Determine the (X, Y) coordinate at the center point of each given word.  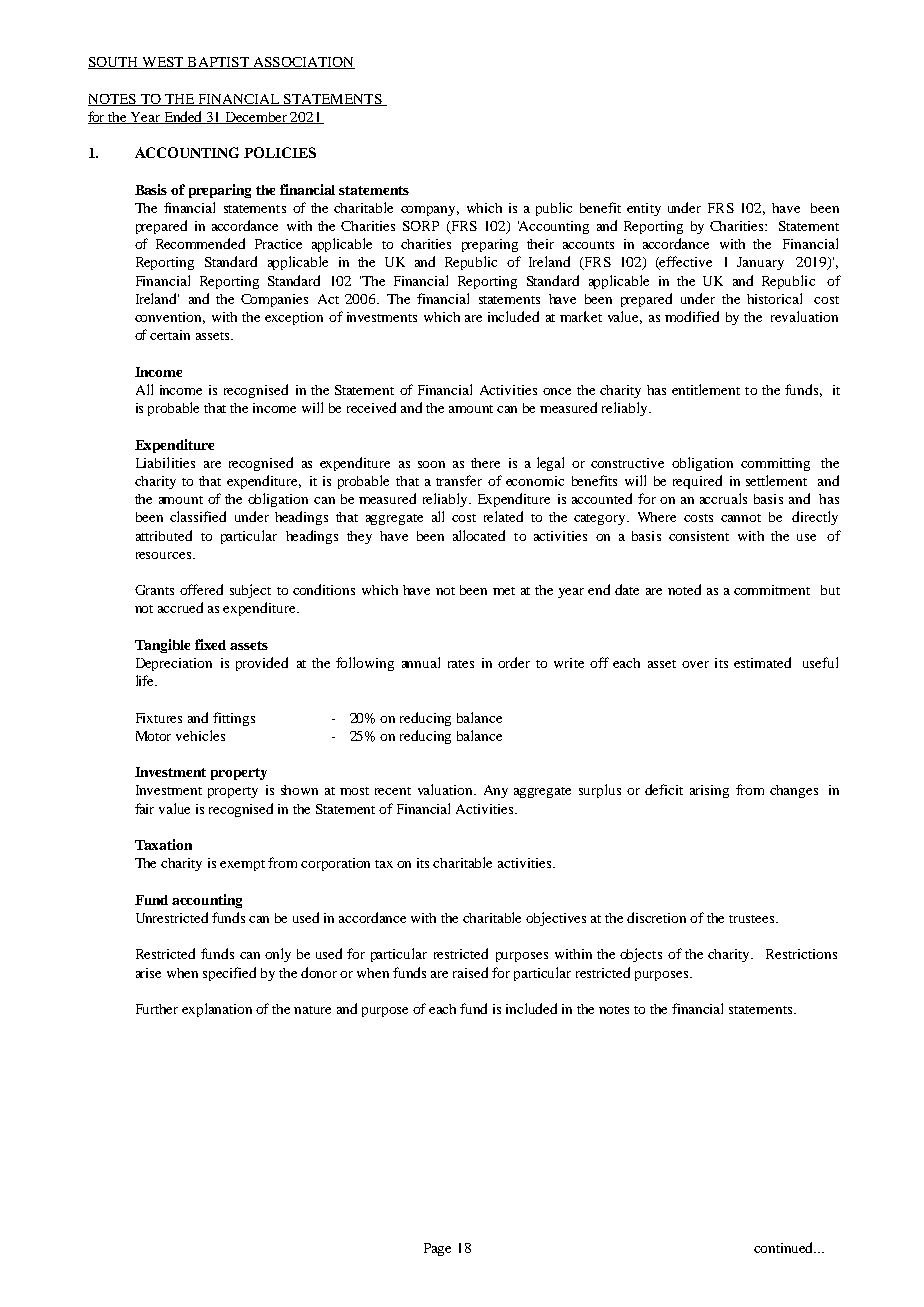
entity (644, 209)
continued (785, 1247)
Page (437, 1249)
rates (461, 664)
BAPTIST (218, 63)
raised (470, 972)
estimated (762, 662)
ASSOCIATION (302, 63)
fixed (210, 644)
